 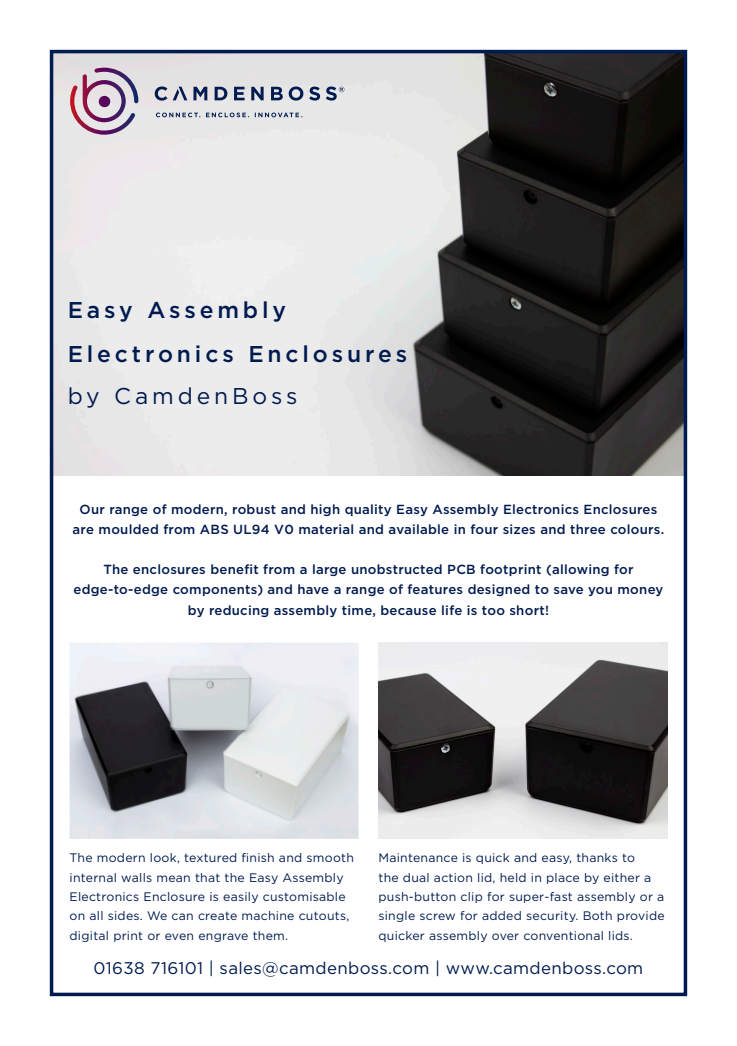 I want to click on three, so click(x=587, y=529).
